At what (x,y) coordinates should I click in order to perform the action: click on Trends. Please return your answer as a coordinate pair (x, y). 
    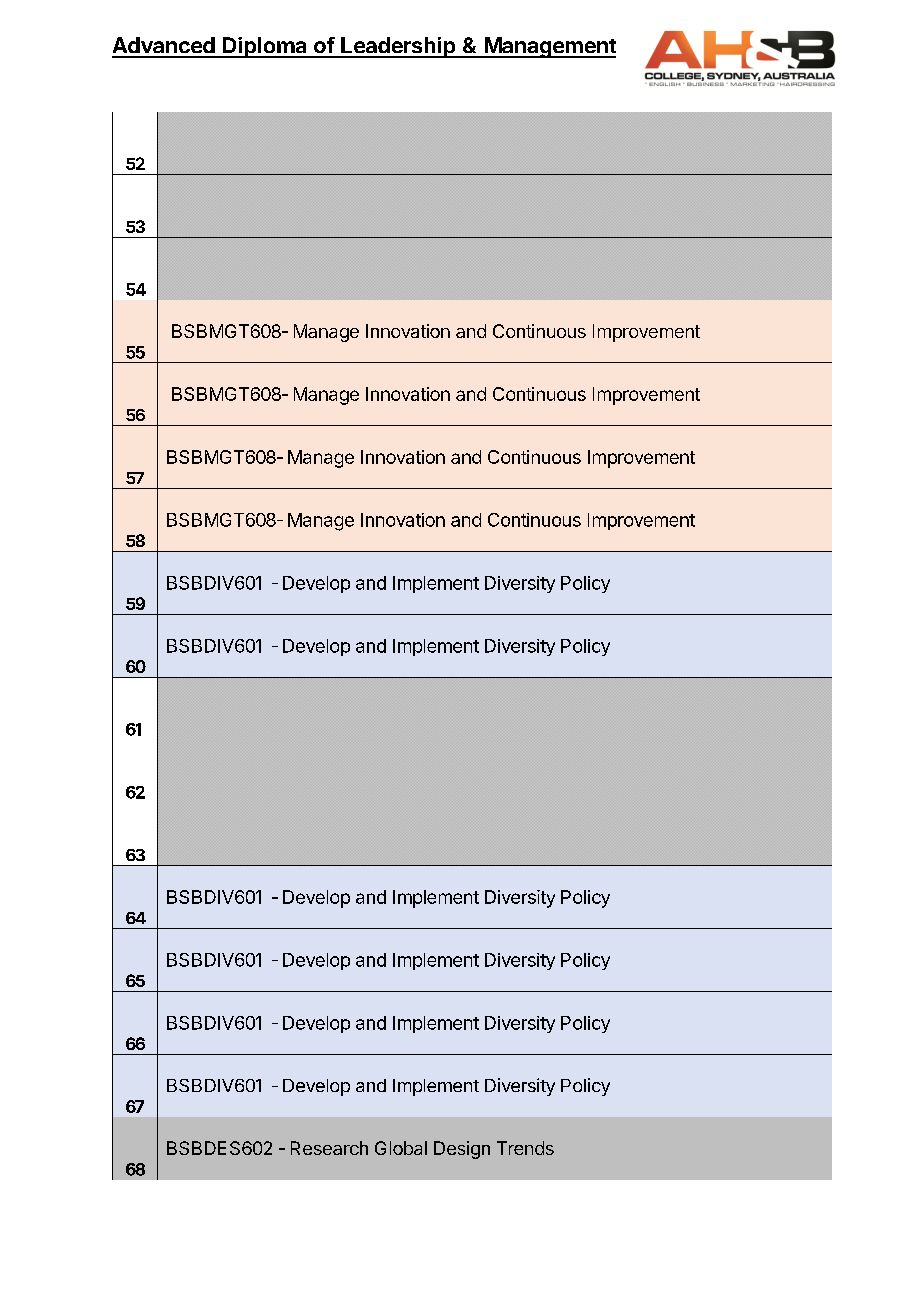
    Looking at the image, I should click on (525, 1148).
